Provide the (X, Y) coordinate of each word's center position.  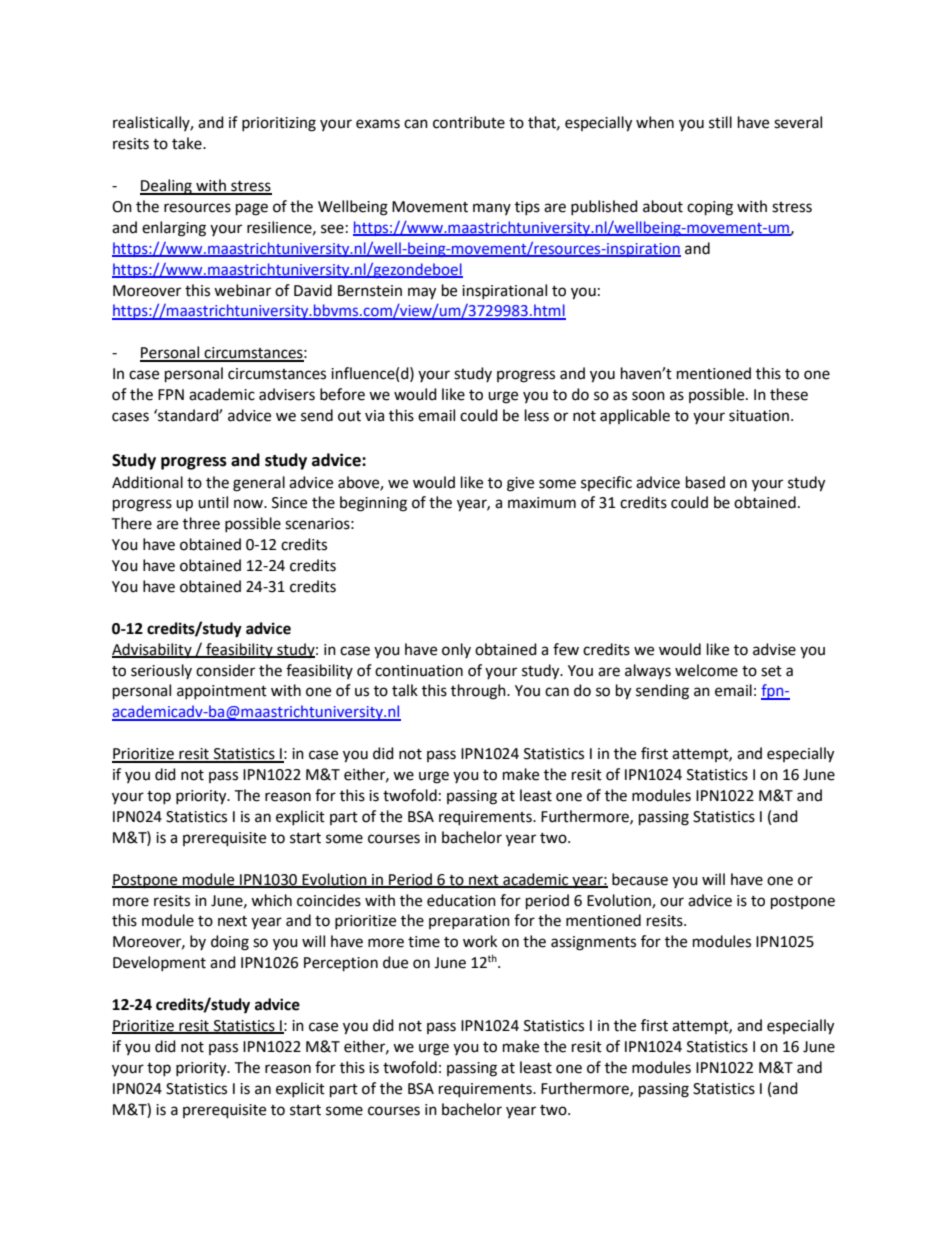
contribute (469, 122)
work (480, 941)
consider (225, 670)
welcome (706, 670)
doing (230, 943)
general (259, 484)
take (188, 143)
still (720, 122)
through (479, 692)
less (537, 415)
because (640, 879)
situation (760, 416)
